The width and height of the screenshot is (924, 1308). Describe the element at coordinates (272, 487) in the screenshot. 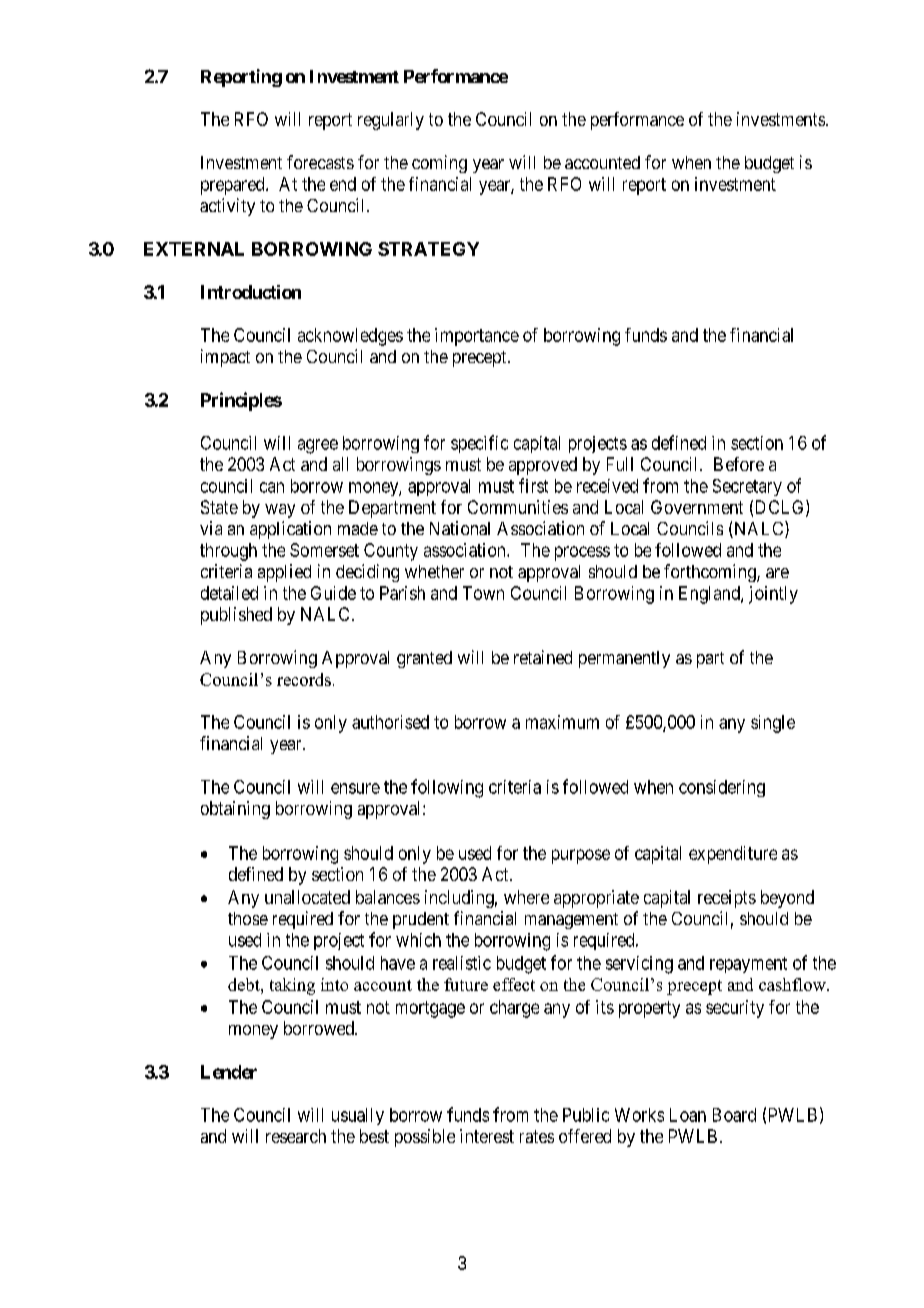

I see `can` at that location.
